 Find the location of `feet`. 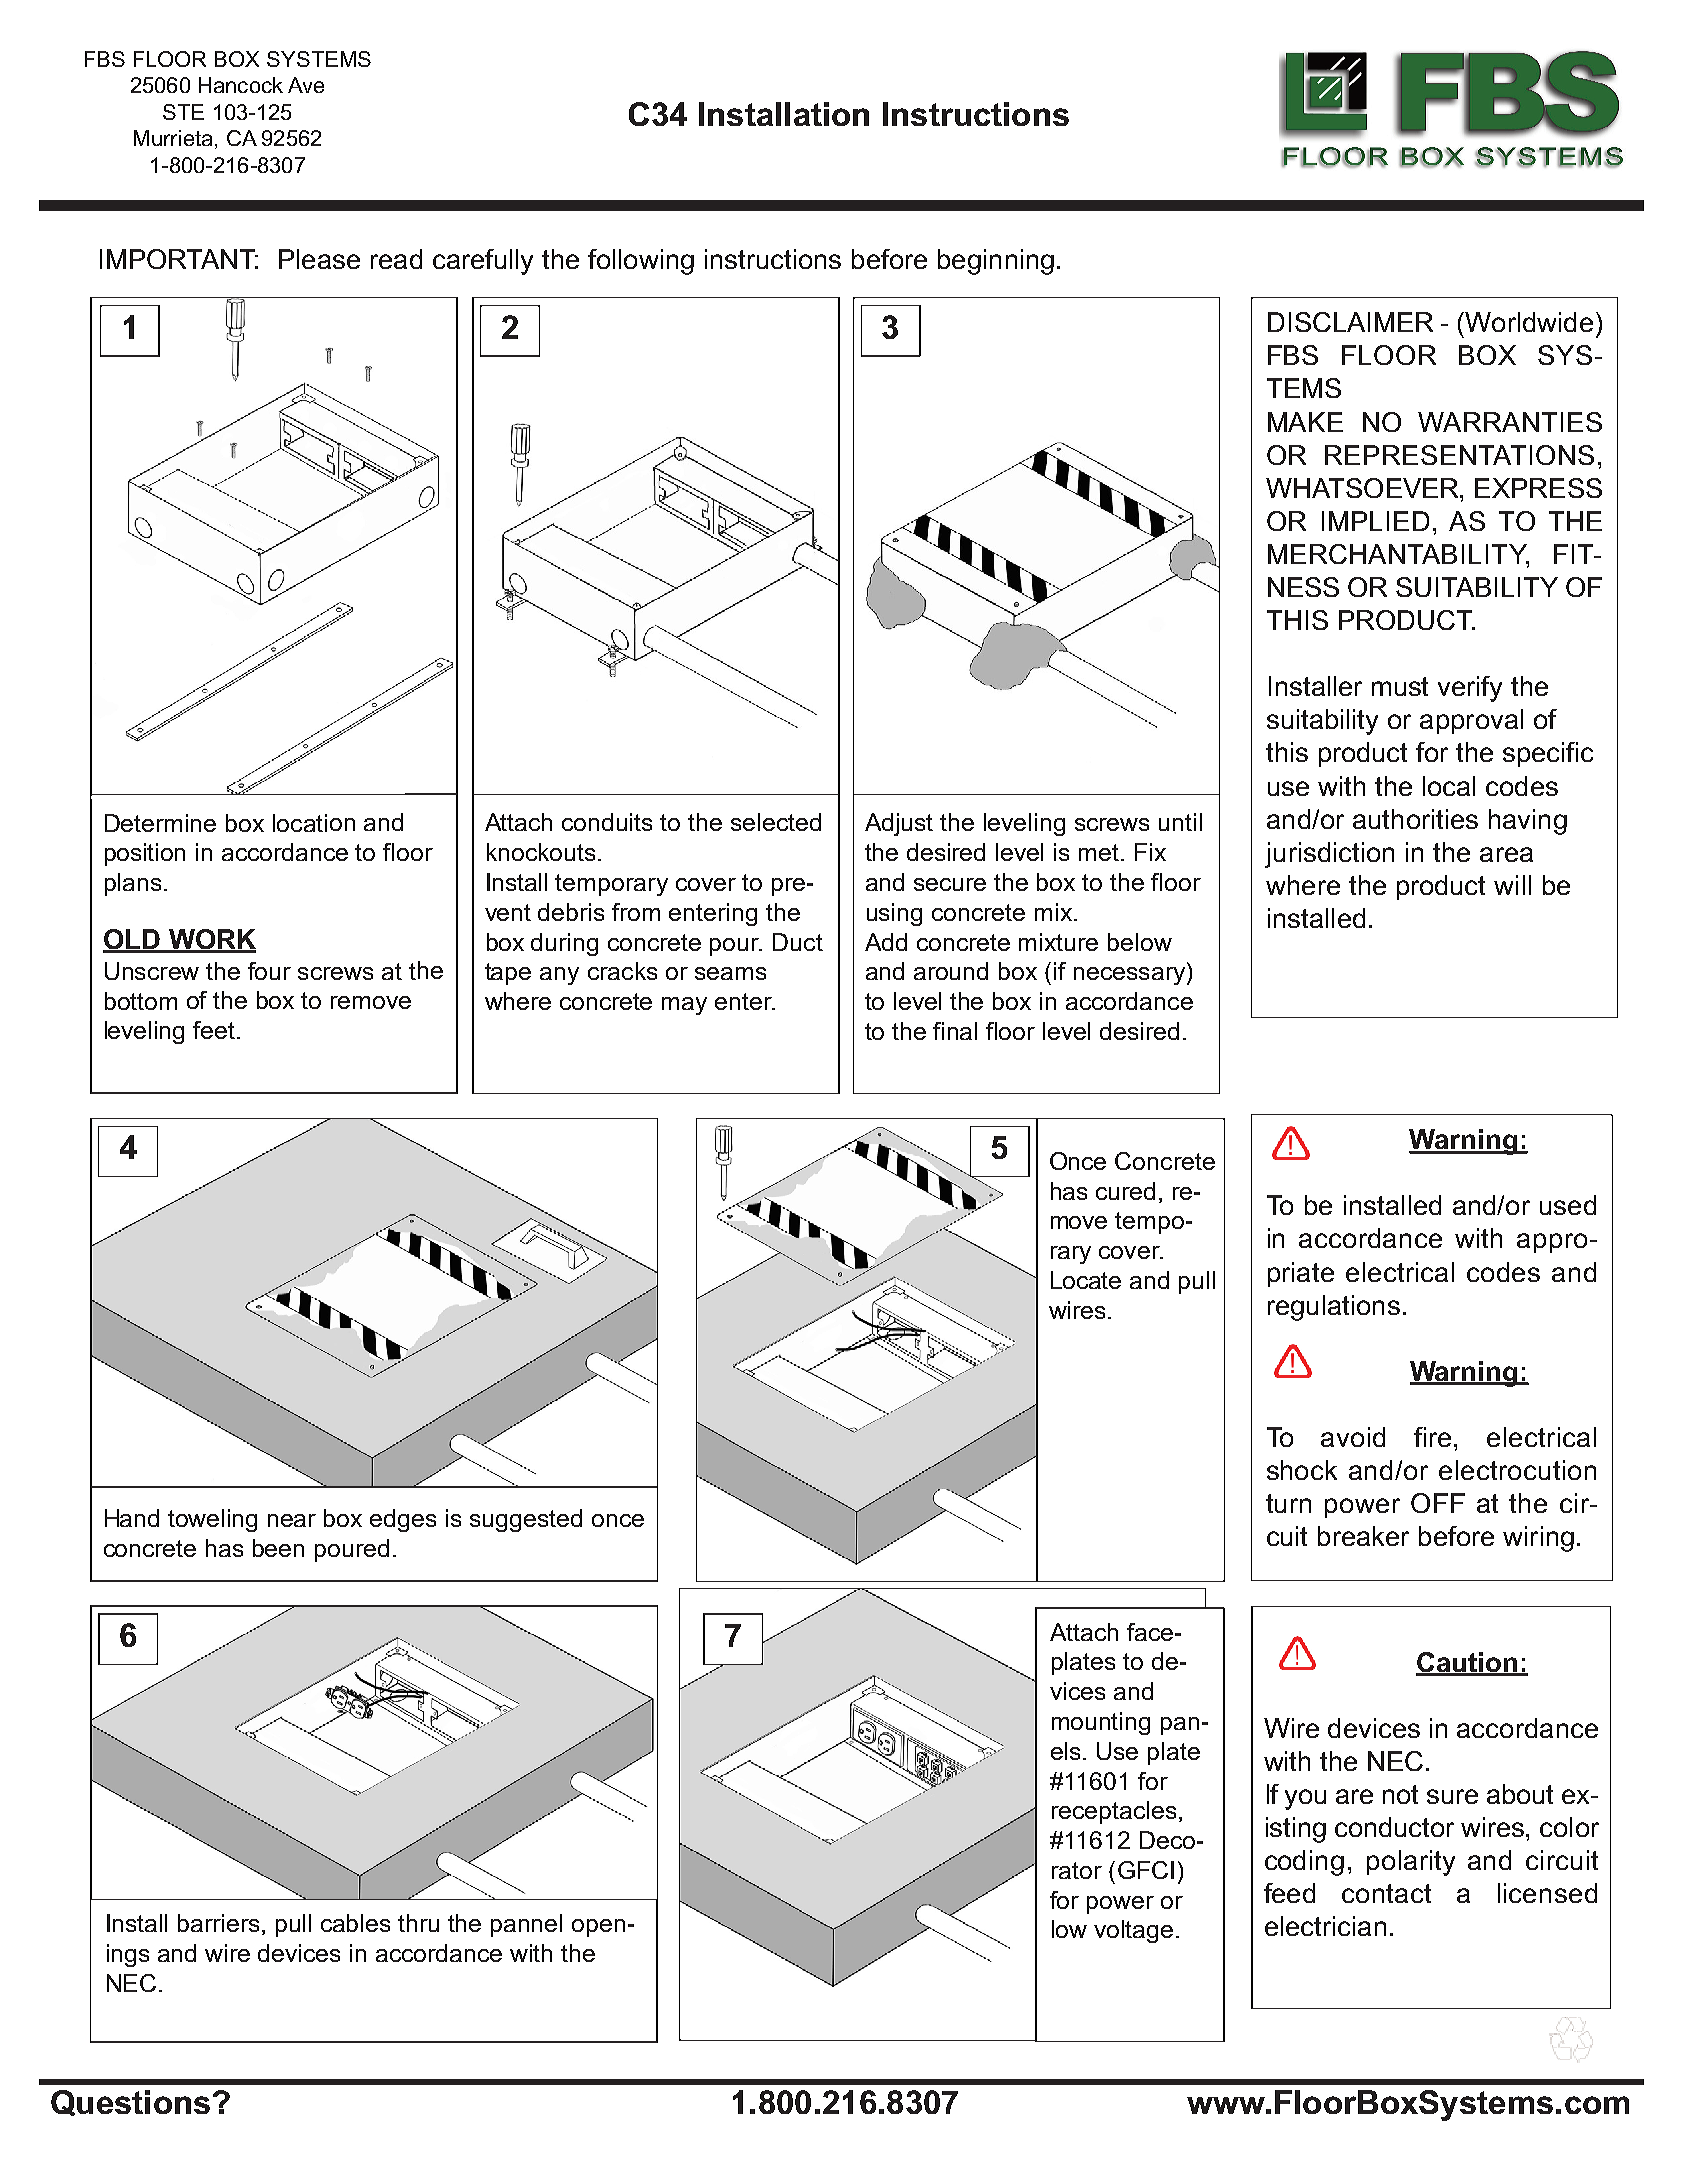

feet is located at coordinates (215, 1030).
